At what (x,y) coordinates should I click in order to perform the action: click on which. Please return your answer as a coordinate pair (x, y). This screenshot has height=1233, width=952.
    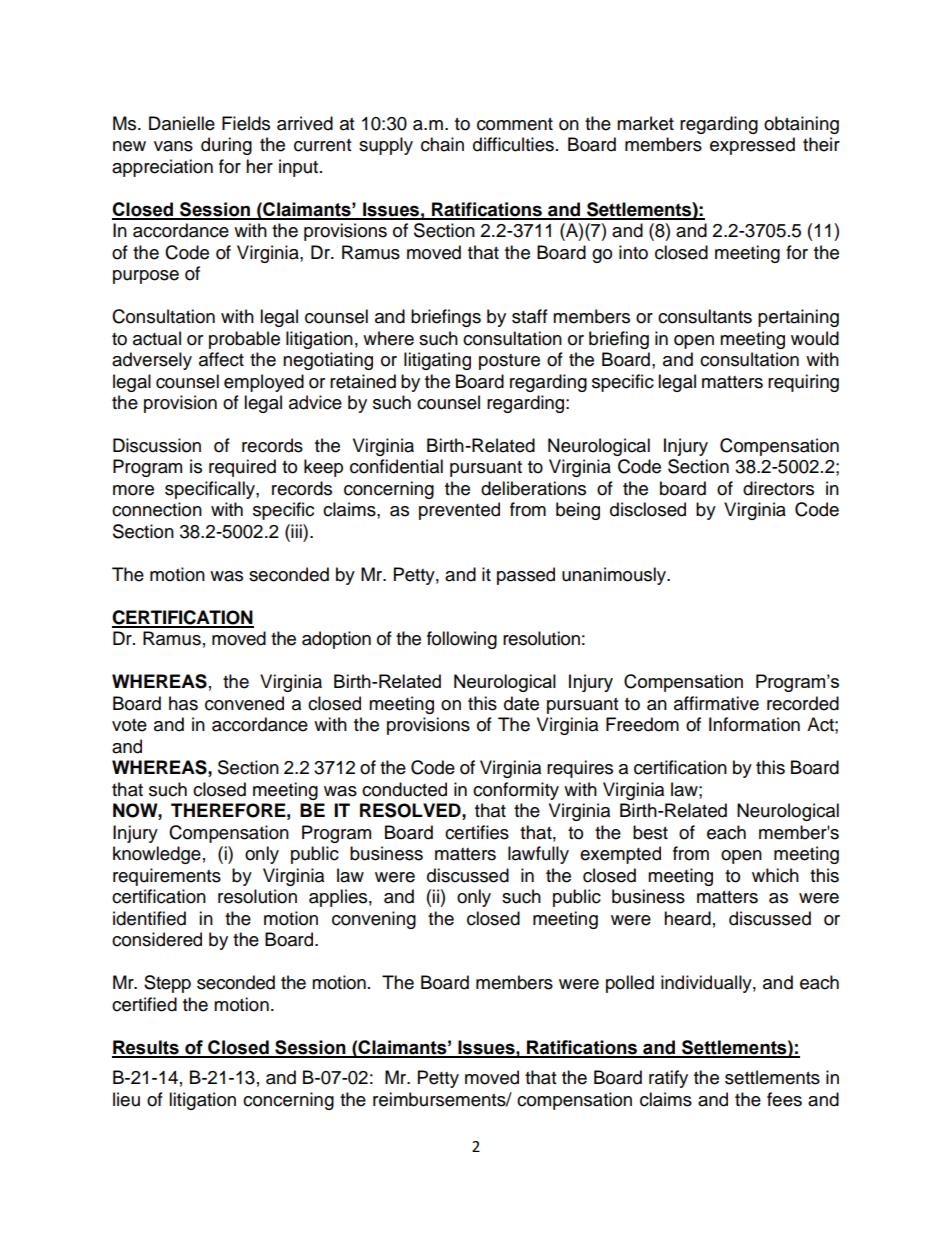
    Looking at the image, I should click on (775, 875).
